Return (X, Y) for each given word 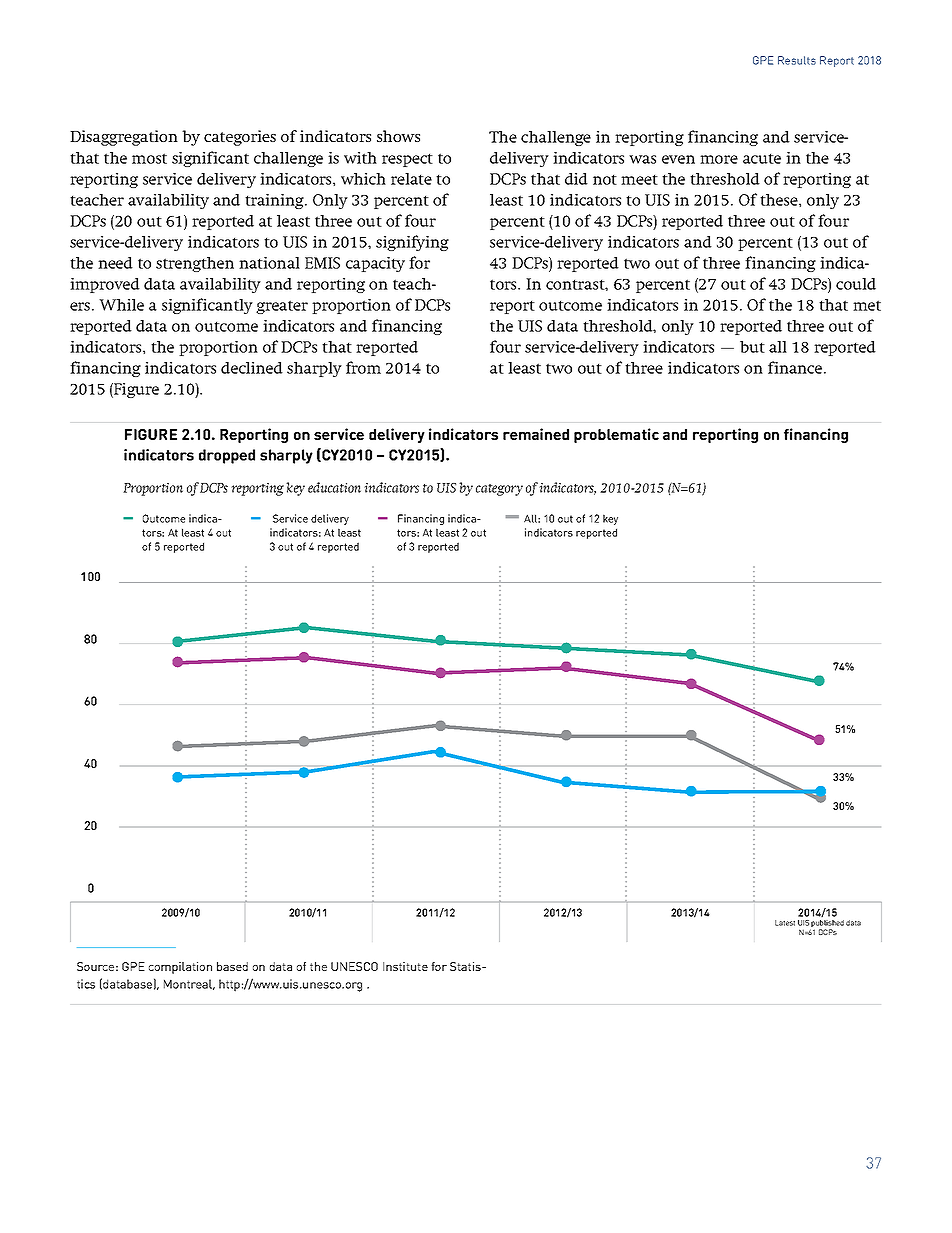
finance (796, 367)
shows (398, 136)
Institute (405, 966)
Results (797, 60)
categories (240, 138)
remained (536, 434)
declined (252, 368)
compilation (180, 968)
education (334, 487)
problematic (616, 435)
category (499, 490)
